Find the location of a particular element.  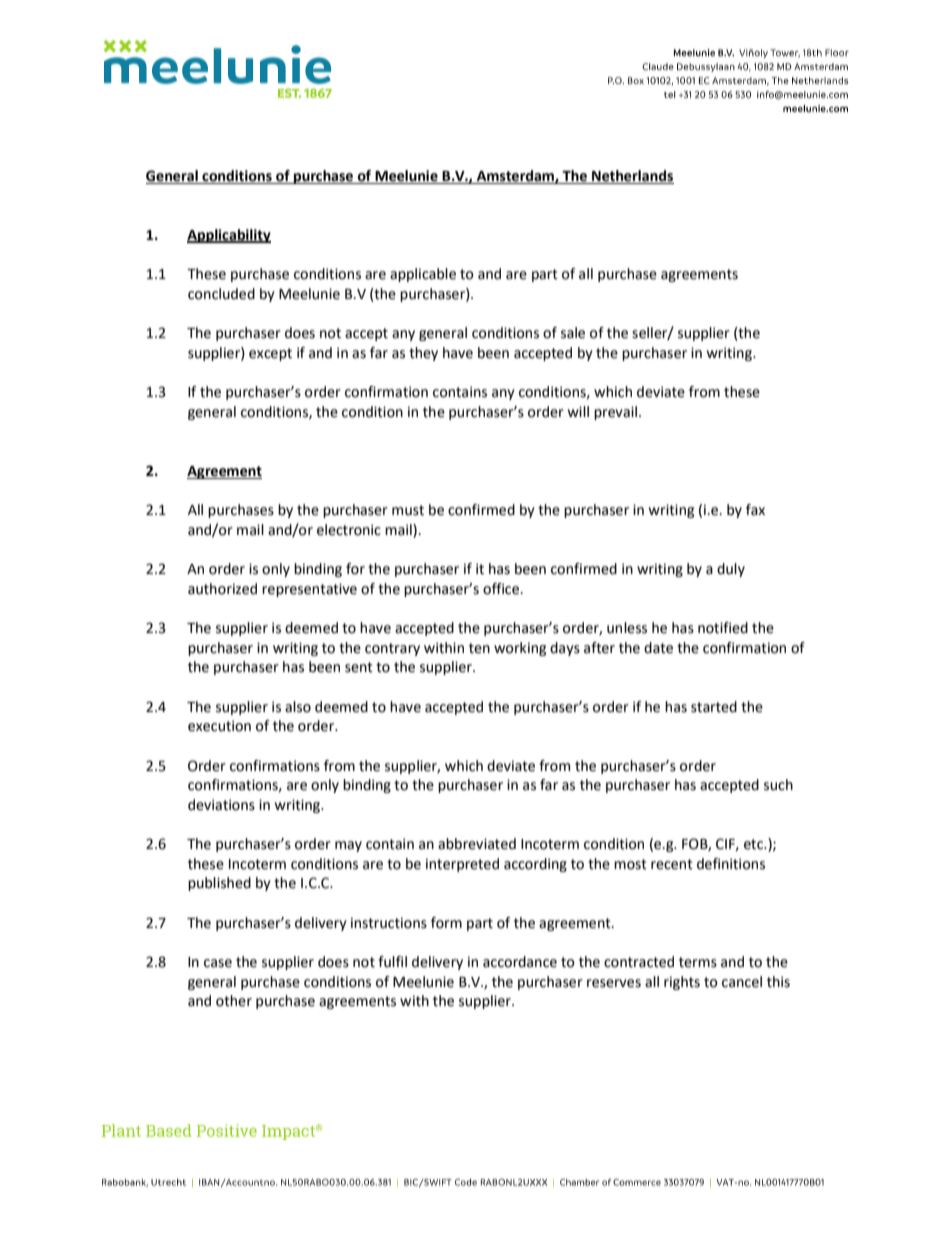

Netherlands is located at coordinates (632, 177).
